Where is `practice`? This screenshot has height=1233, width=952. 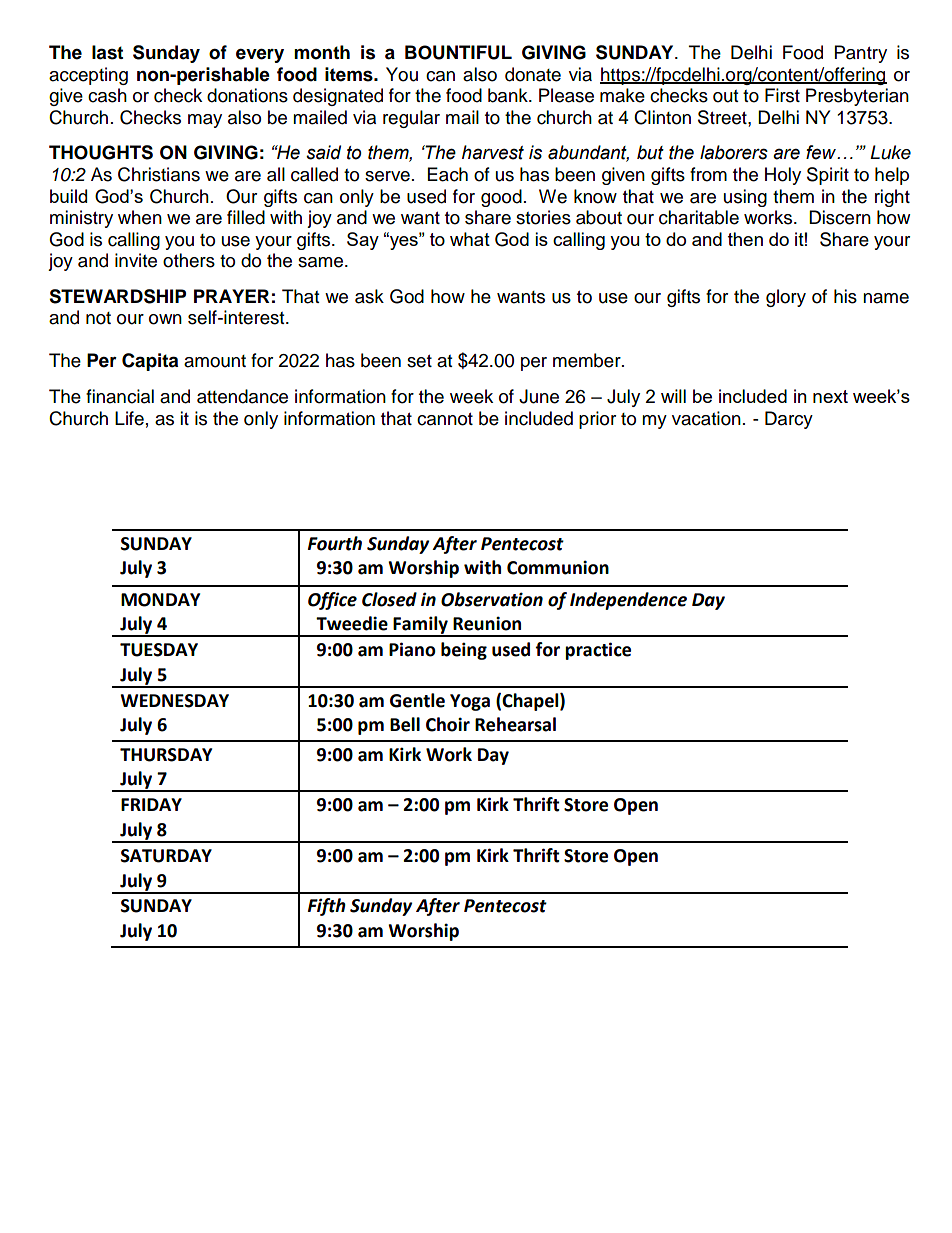 practice is located at coordinates (598, 651).
